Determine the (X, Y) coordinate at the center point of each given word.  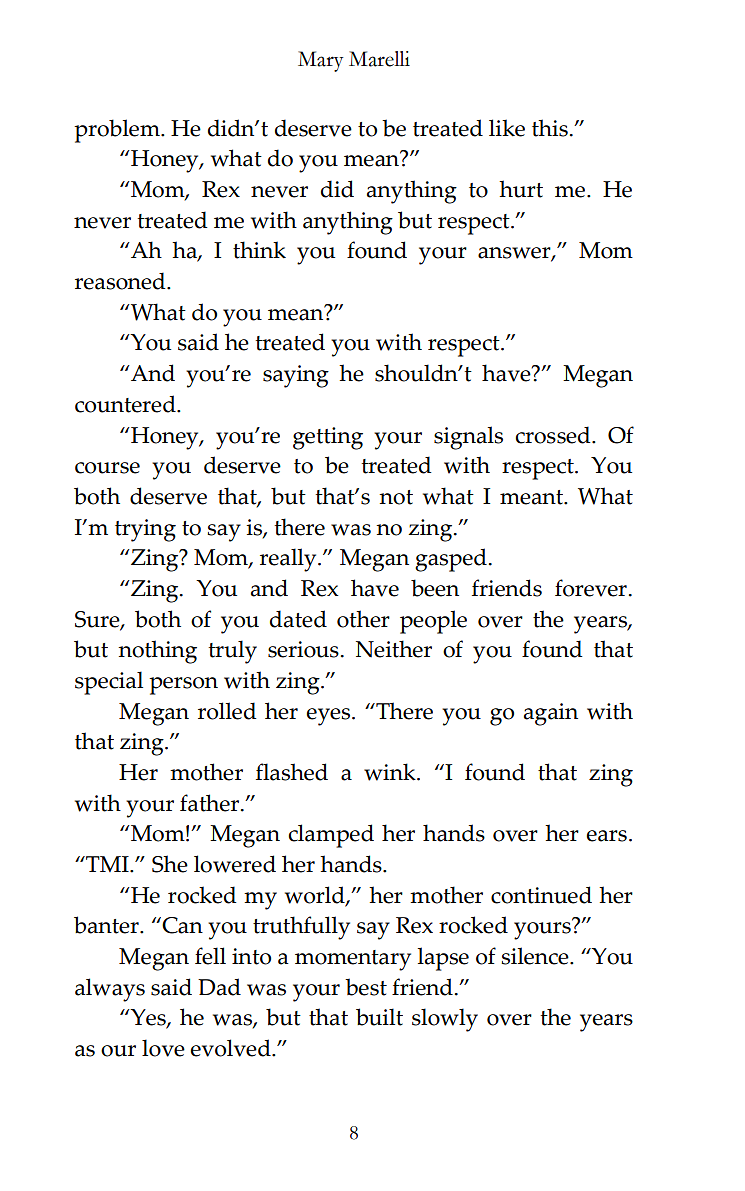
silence (536, 956)
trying (145, 530)
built (379, 1017)
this (550, 128)
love (163, 1048)
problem (118, 131)
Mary (321, 61)
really (289, 560)
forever (591, 588)
